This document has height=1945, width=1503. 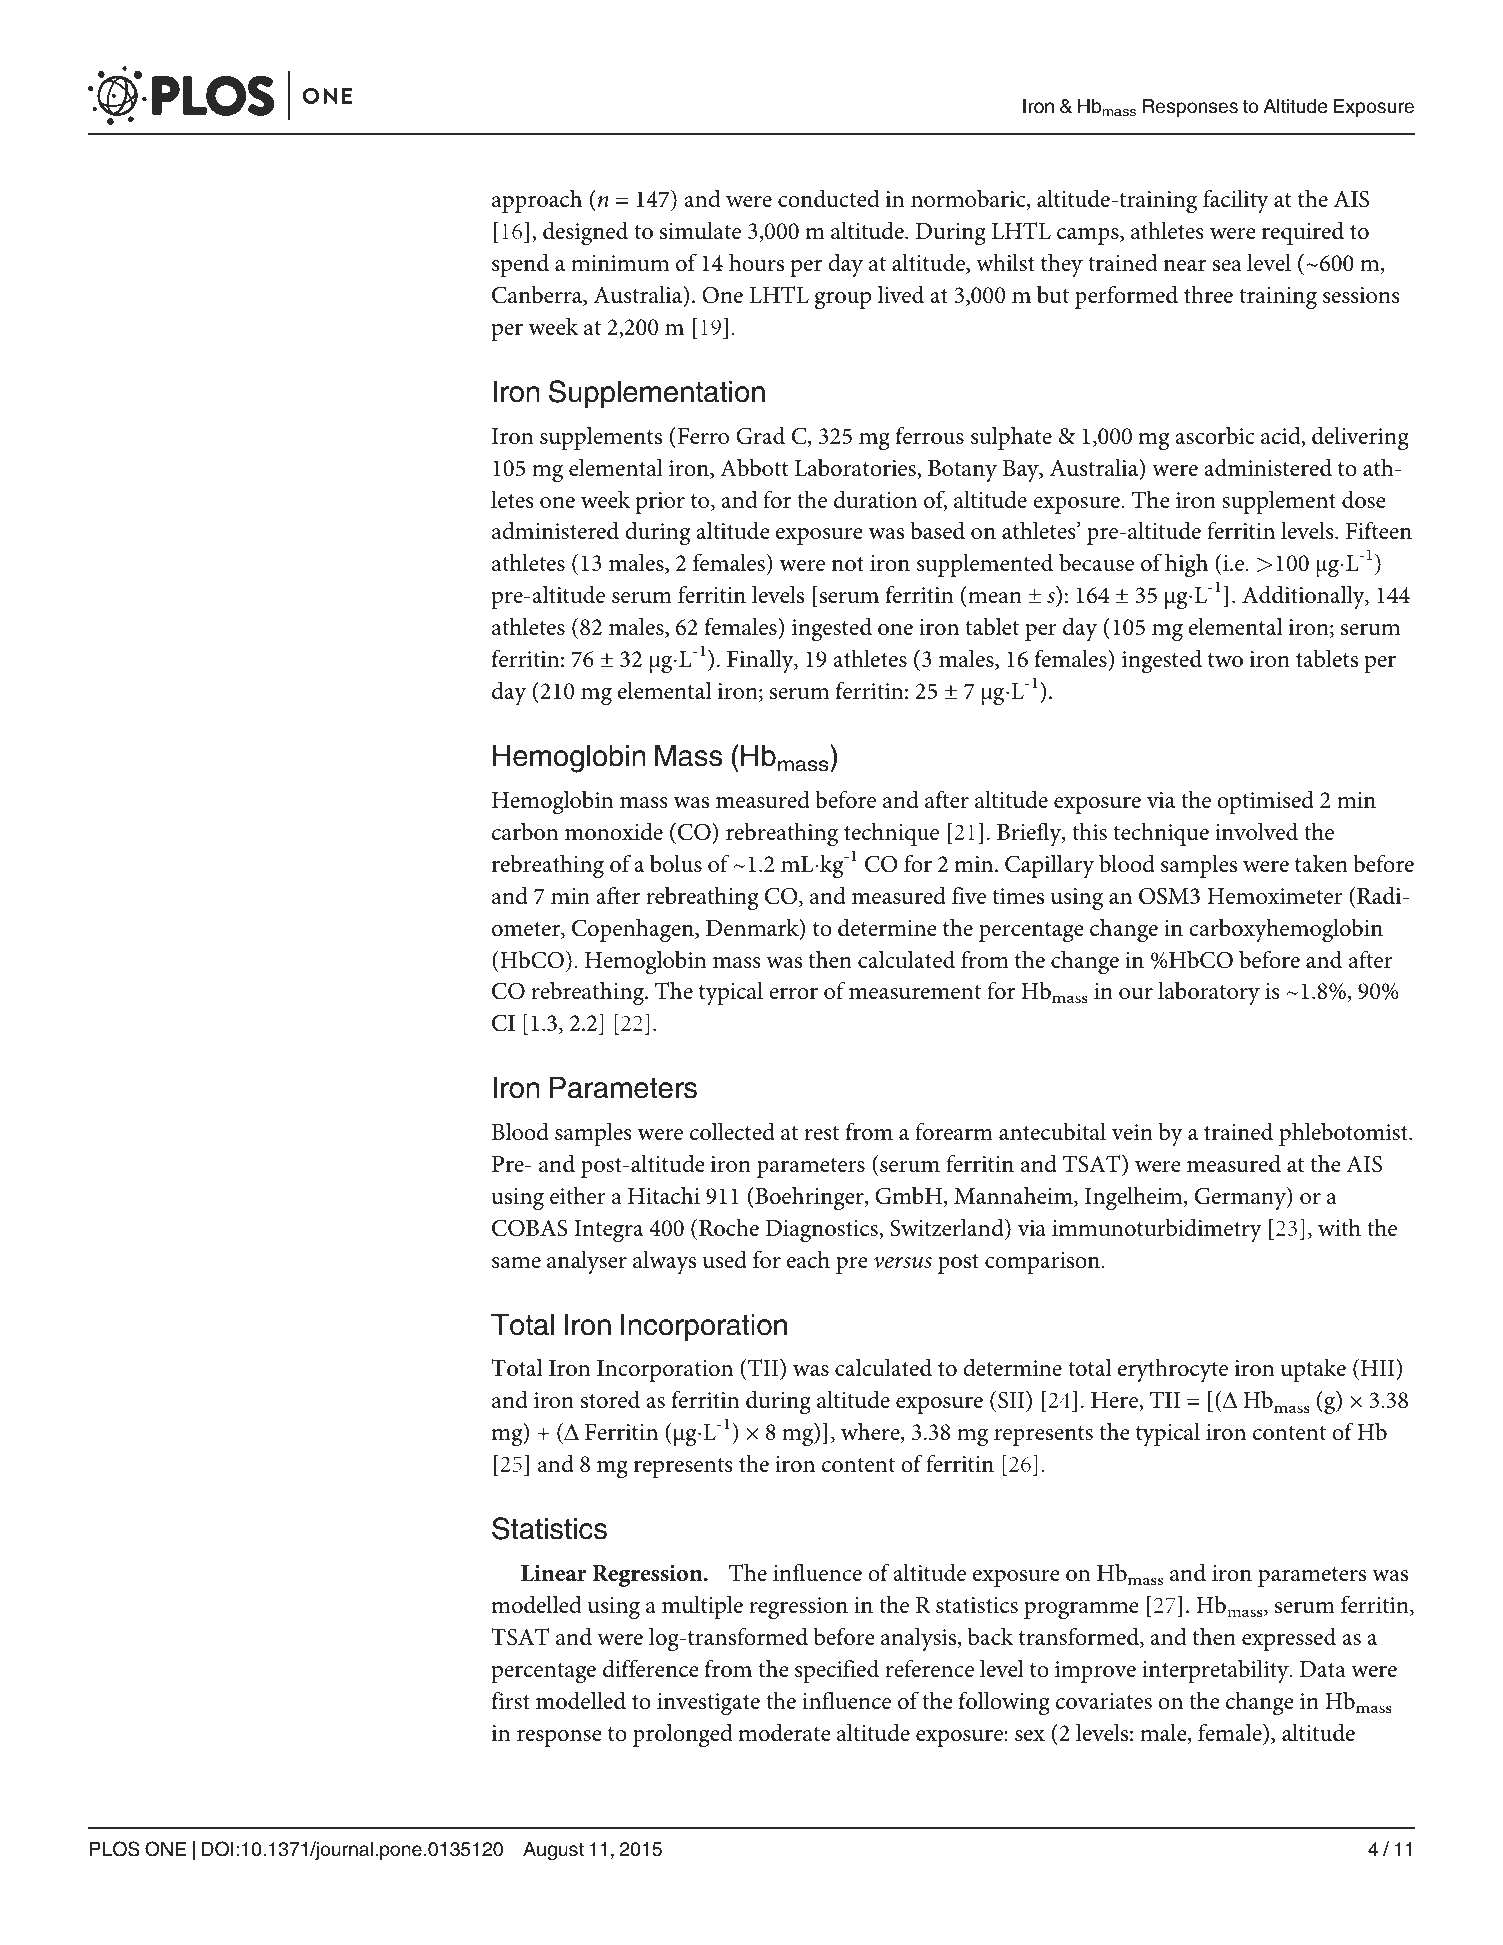 What do you see at coordinates (1227, 266) in the document?
I see `sea` at bounding box center [1227, 266].
